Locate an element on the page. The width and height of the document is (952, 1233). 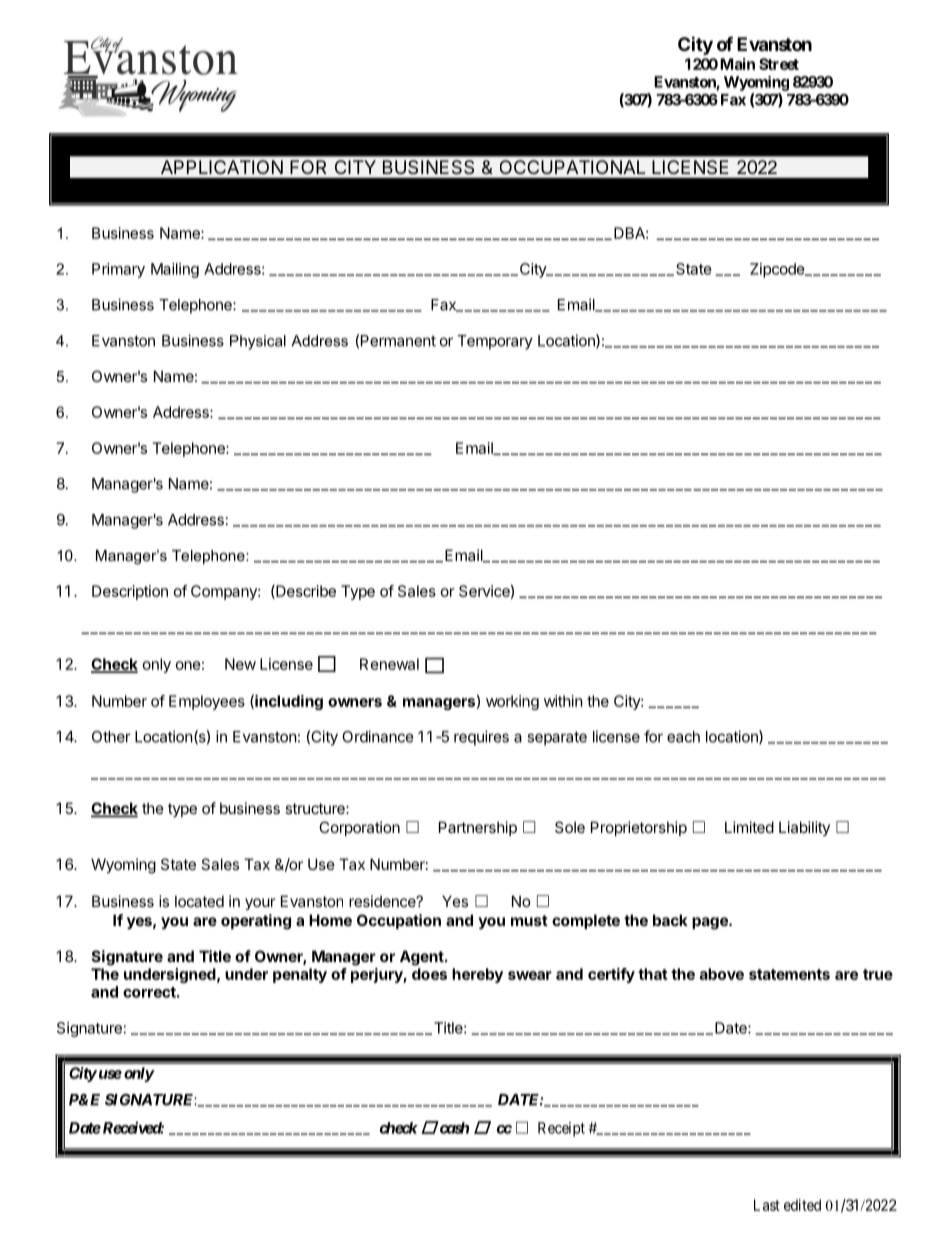
Describe is located at coordinates (305, 592).
